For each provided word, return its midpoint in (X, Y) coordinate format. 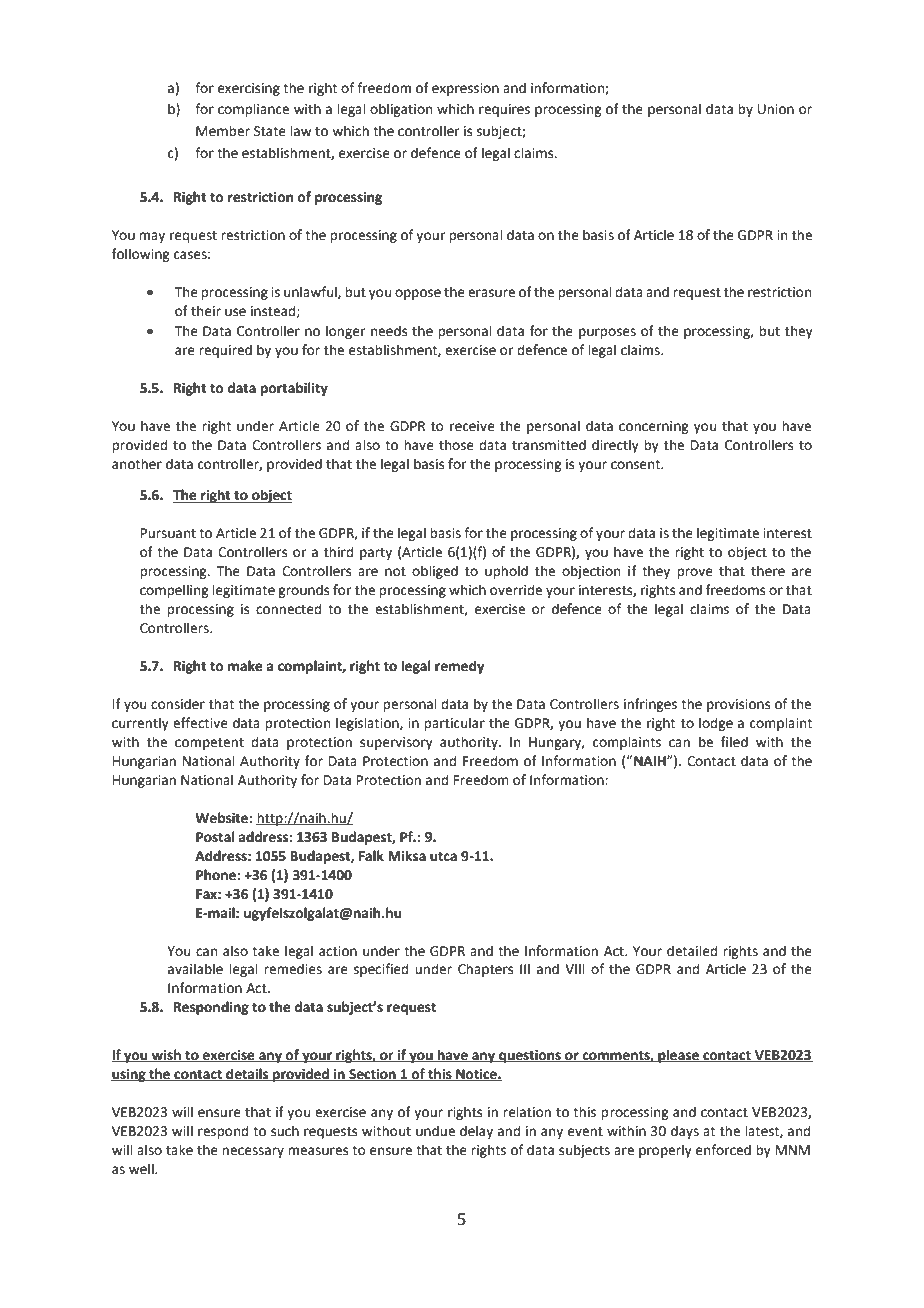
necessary (253, 1152)
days (685, 1132)
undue (435, 1131)
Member (223, 131)
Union (776, 109)
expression (465, 89)
